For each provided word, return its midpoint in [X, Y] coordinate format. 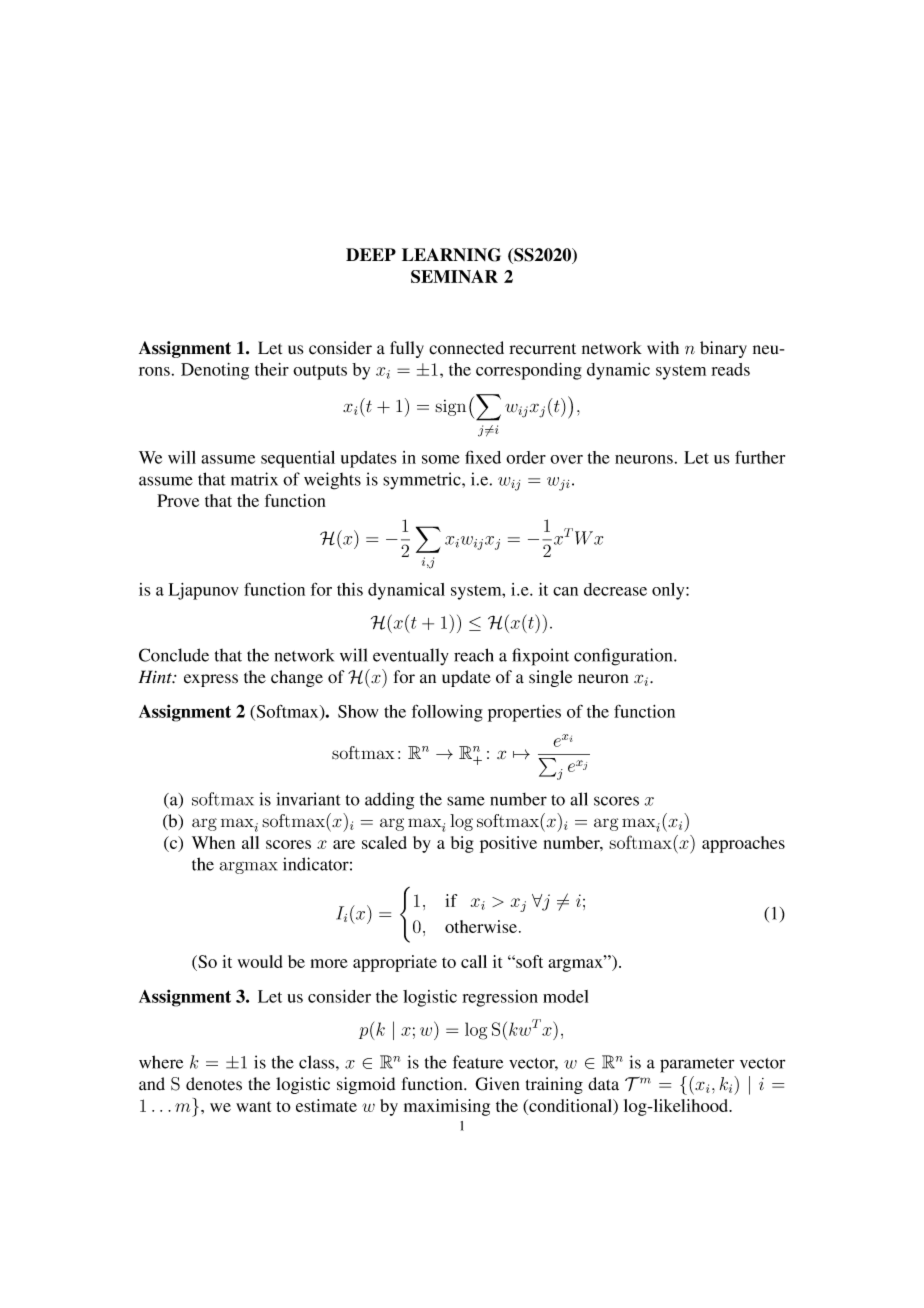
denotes [214, 1084]
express [211, 680]
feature [478, 1062]
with [663, 347]
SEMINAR [454, 276]
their [272, 369]
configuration [624, 657]
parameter [697, 1065]
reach [474, 655]
